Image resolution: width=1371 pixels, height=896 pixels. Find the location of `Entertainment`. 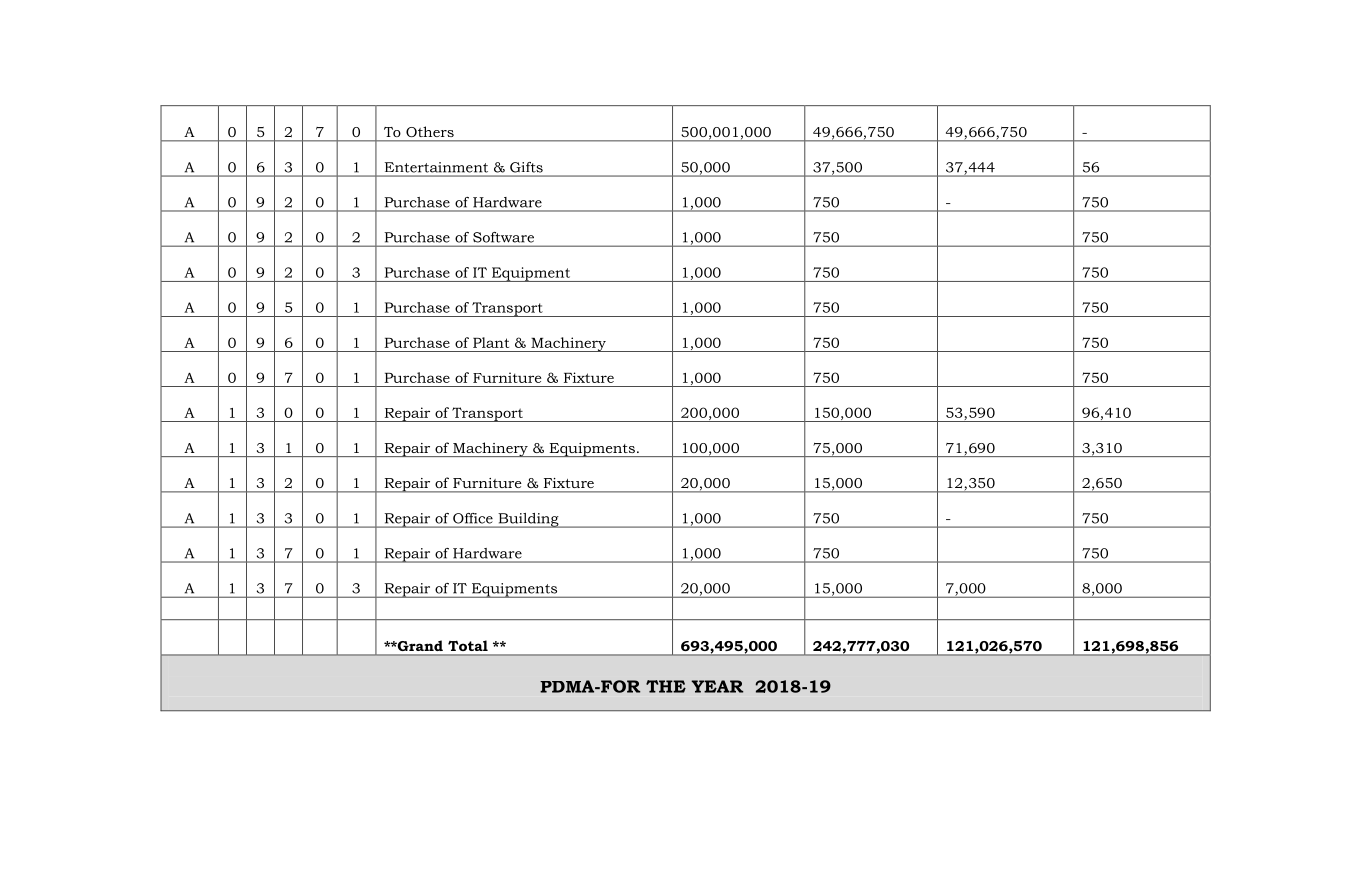

Entertainment is located at coordinates (436, 167).
